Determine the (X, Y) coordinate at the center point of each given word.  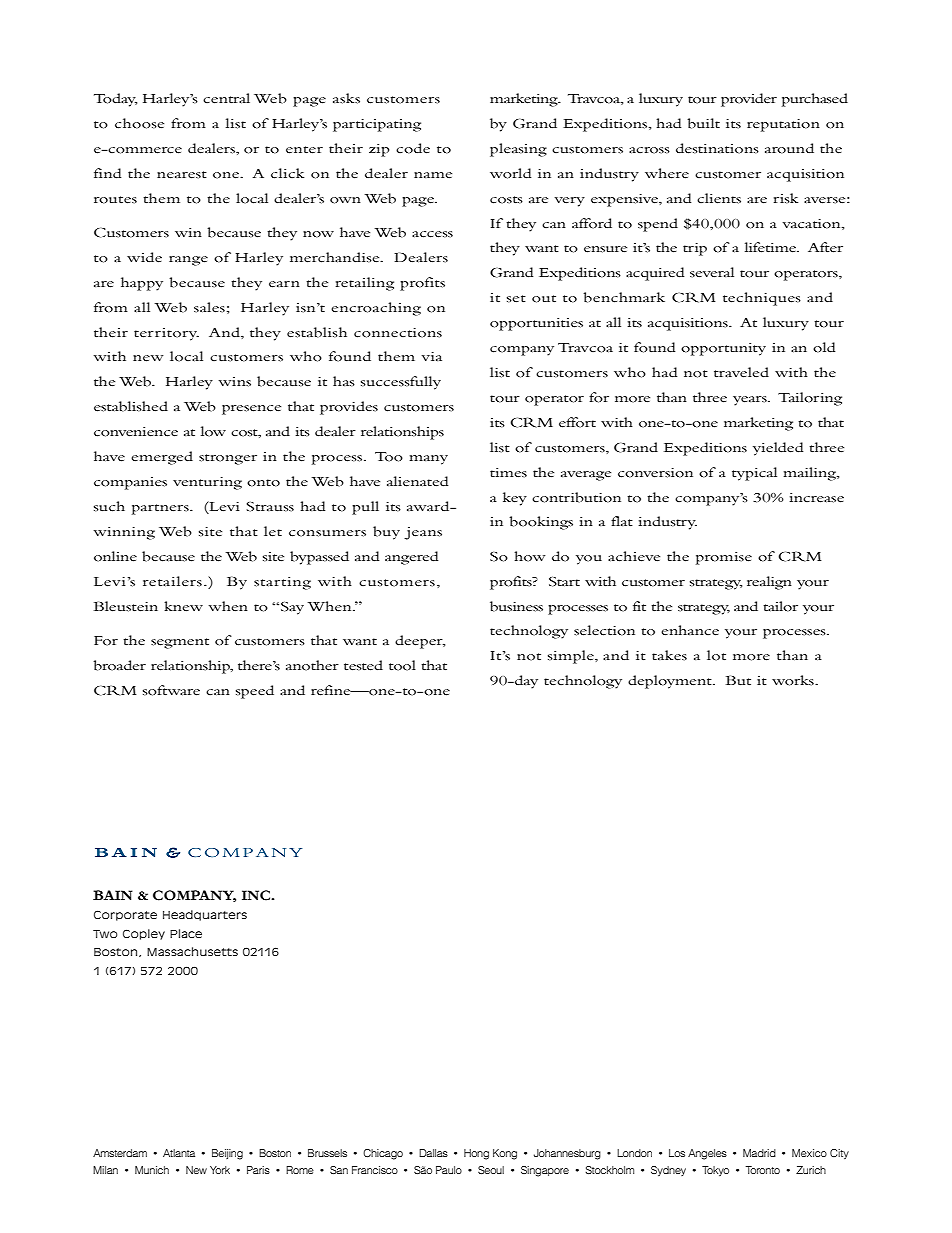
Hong (476, 1154)
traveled (741, 372)
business (516, 606)
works (794, 680)
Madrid (759, 1153)
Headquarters (205, 915)
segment (180, 643)
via (432, 356)
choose (139, 123)
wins (235, 382)
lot (716, 655)
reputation (783, 125)
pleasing (518, 150)
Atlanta (179, 1153)
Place (186, 933)
